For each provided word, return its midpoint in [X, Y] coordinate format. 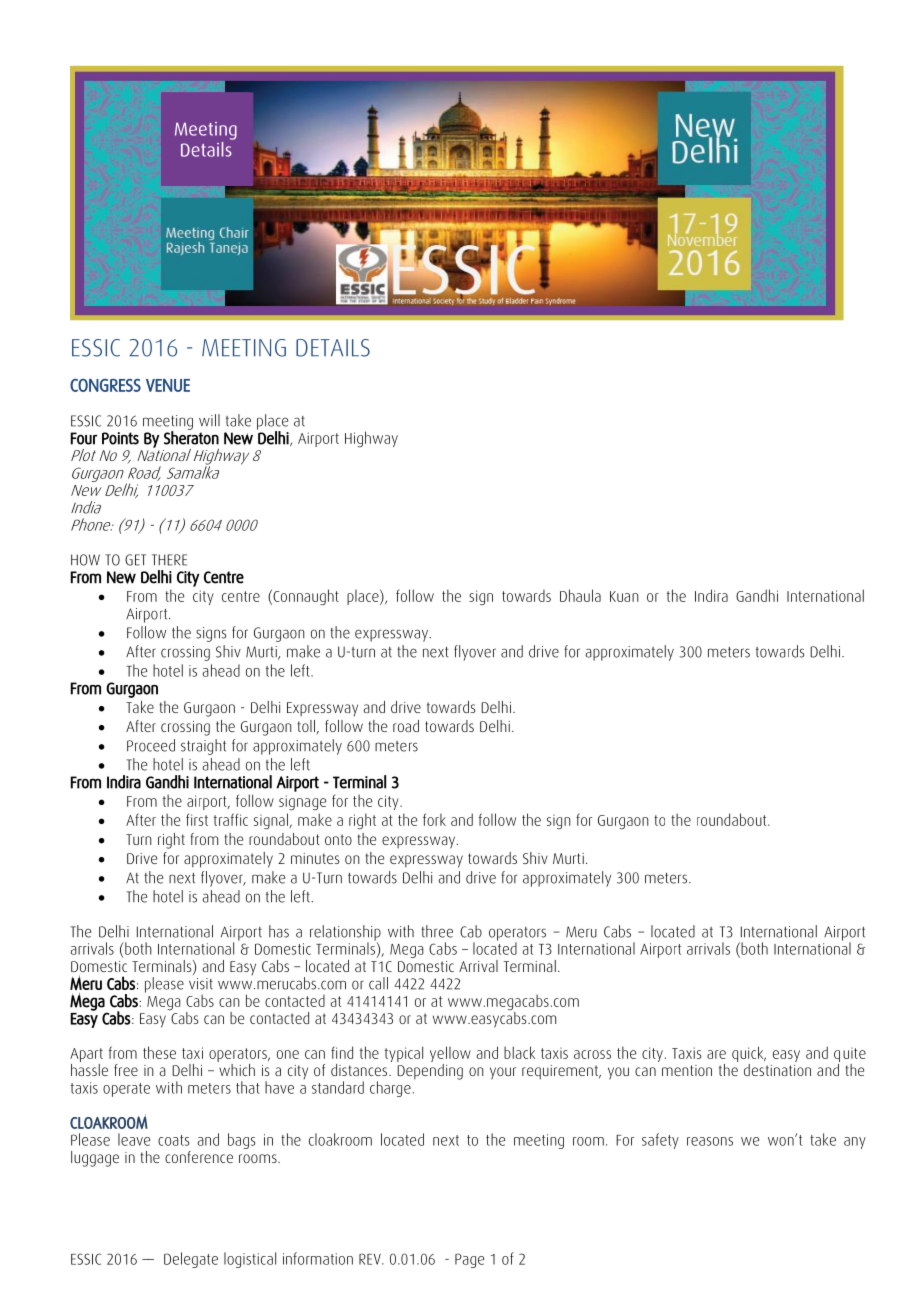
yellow [450, 1054]
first [197, 820]
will [209, 420]
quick [749, 1054]
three [437, 931]
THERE [169, 560]
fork [434, 819]
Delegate [191, 1260]
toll [307, 727]
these [159, 1052]
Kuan [624, 596]
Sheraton [191, 437]
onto [338, 839]
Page [470, 1260]
